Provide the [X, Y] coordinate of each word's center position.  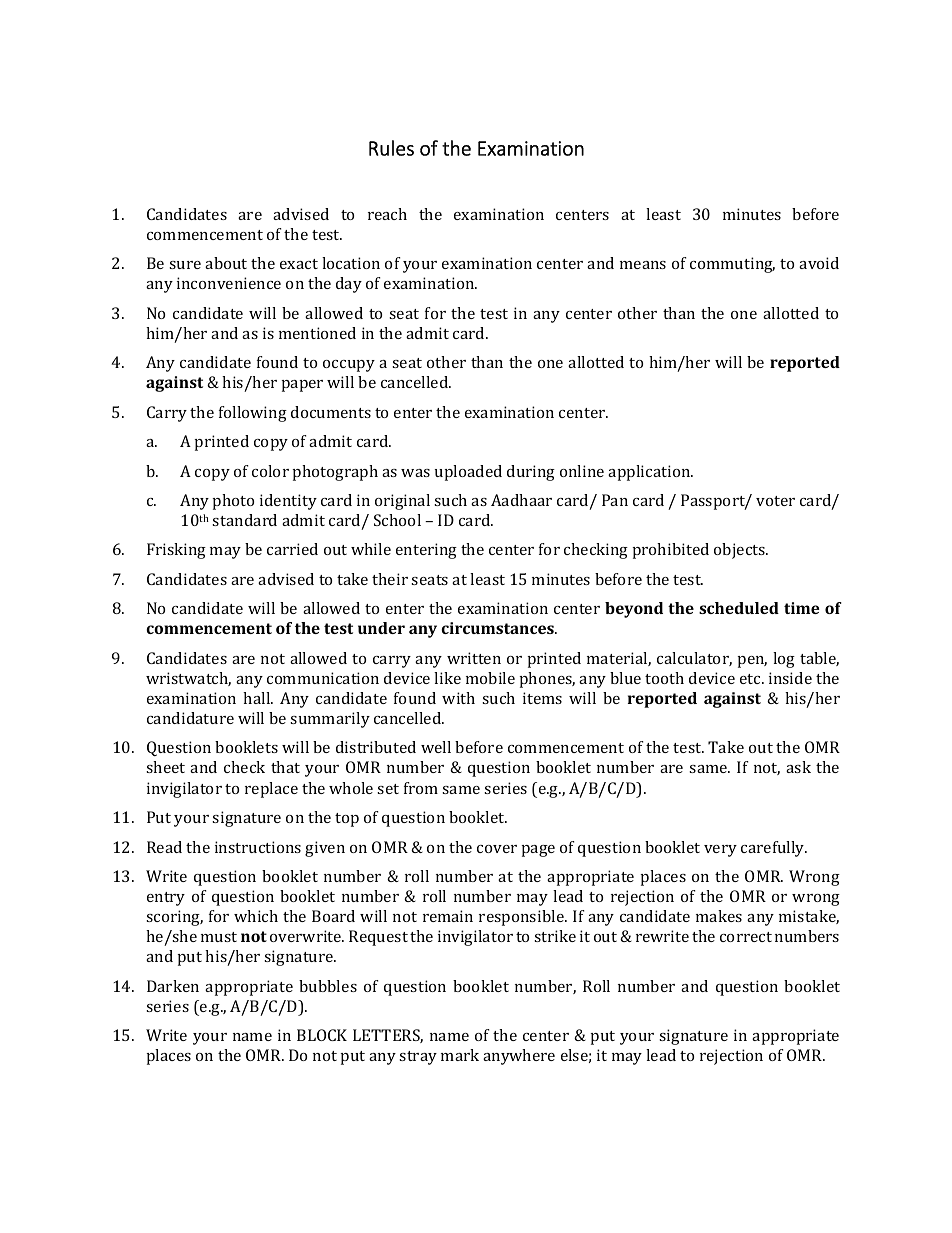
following [253, 414]
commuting [732, 265]
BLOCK [322, 1035]
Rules [391, 148]
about [226, 263]
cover [497, 849]
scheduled [739, 608]
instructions [258, 847]
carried [292, 549]
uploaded [468, 473]
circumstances [498, 628]
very [720, 851]
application [650, 473]
